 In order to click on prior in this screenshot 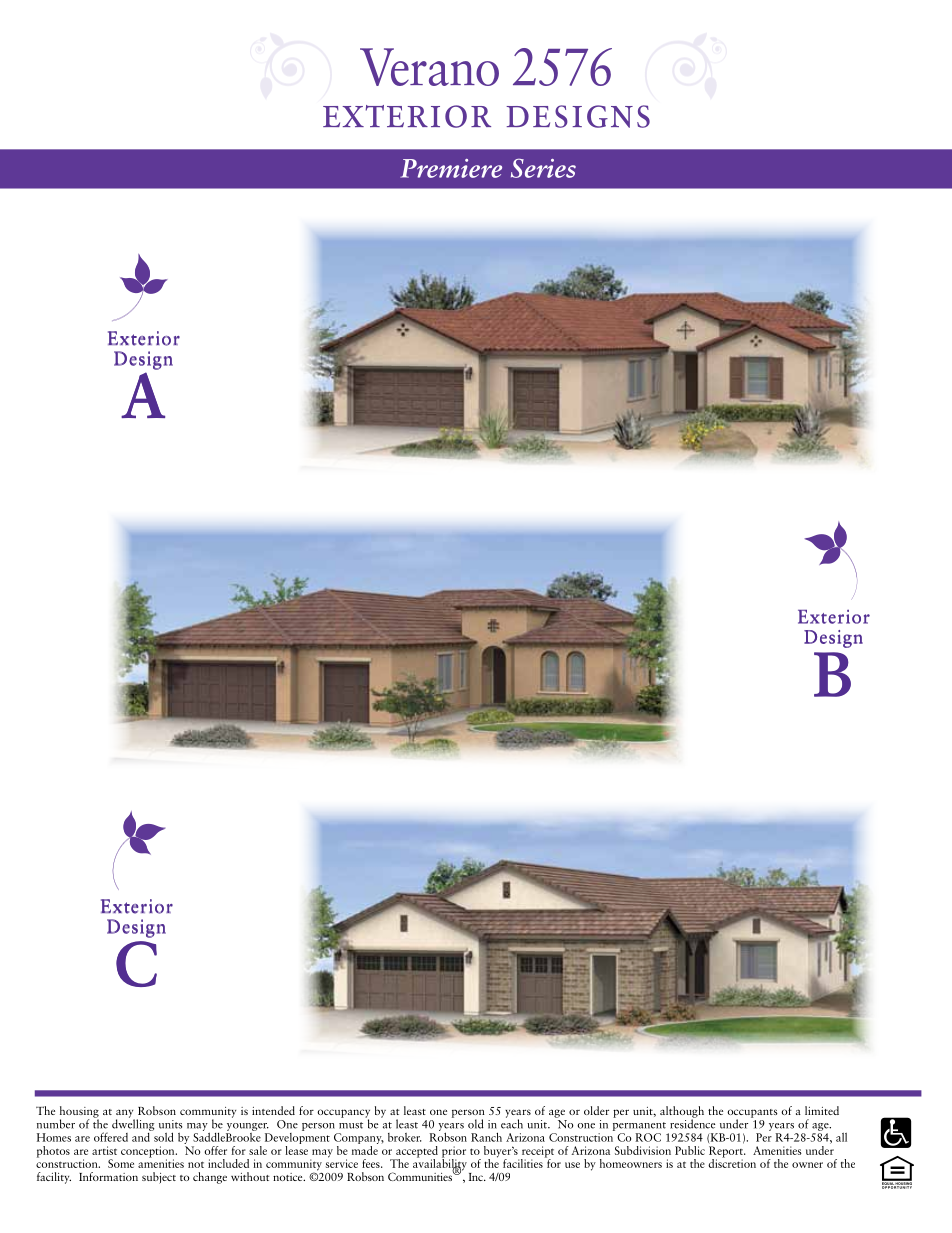, I will do `click(454, 1153)`.
